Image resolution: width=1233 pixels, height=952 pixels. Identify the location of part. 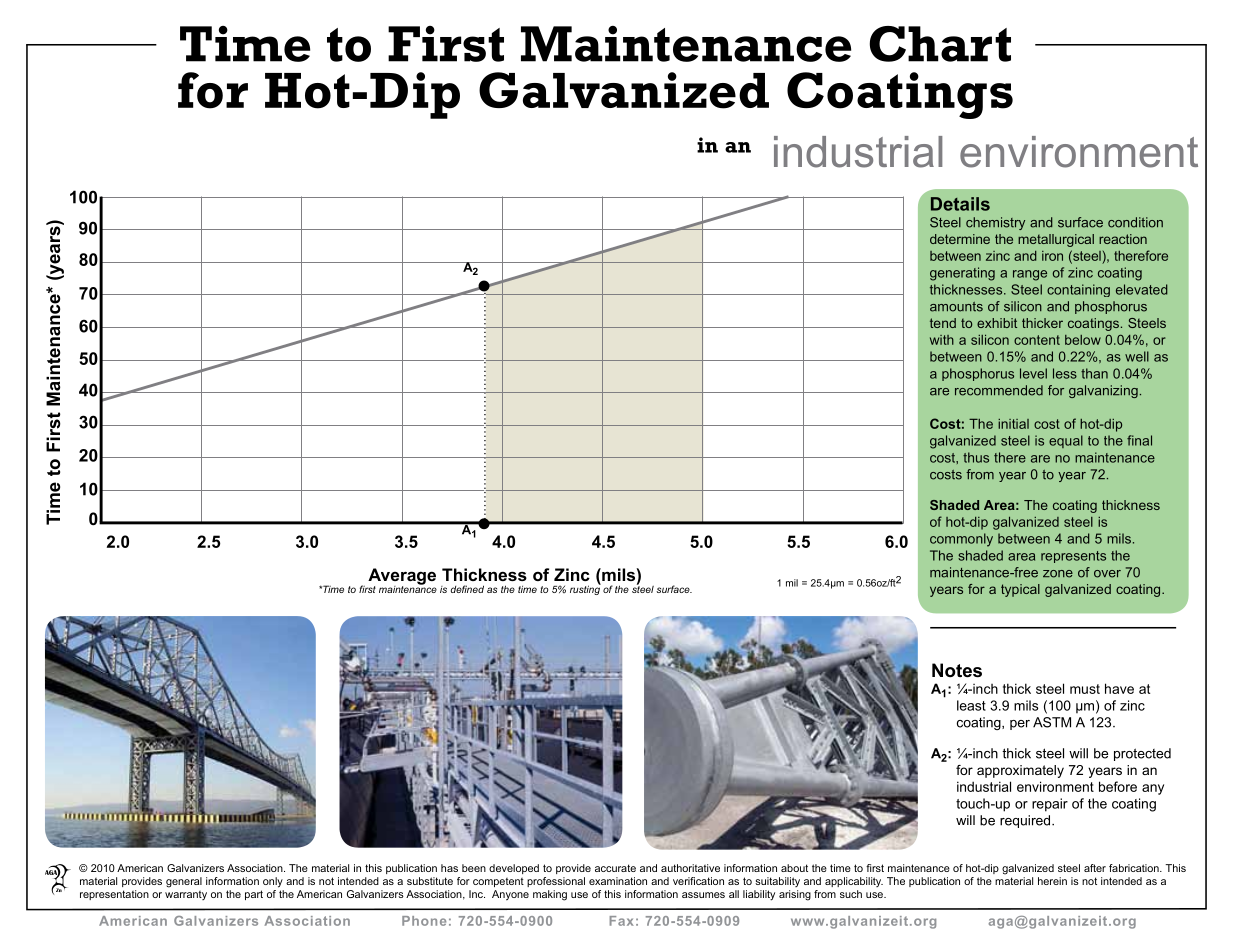
(254, 895).
